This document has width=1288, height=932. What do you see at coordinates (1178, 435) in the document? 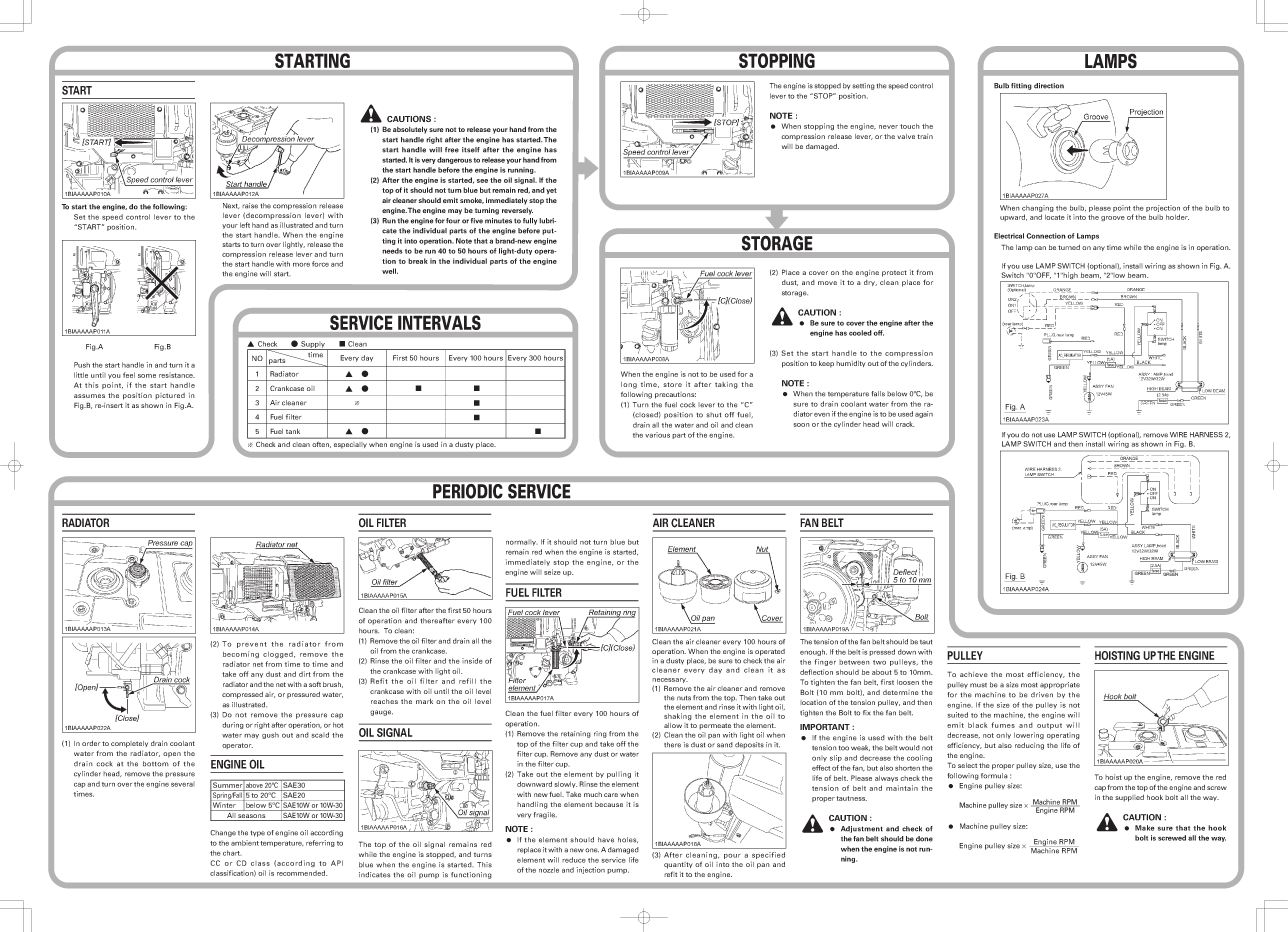
I see `WIRE` at bounding box center [1178, 435].
